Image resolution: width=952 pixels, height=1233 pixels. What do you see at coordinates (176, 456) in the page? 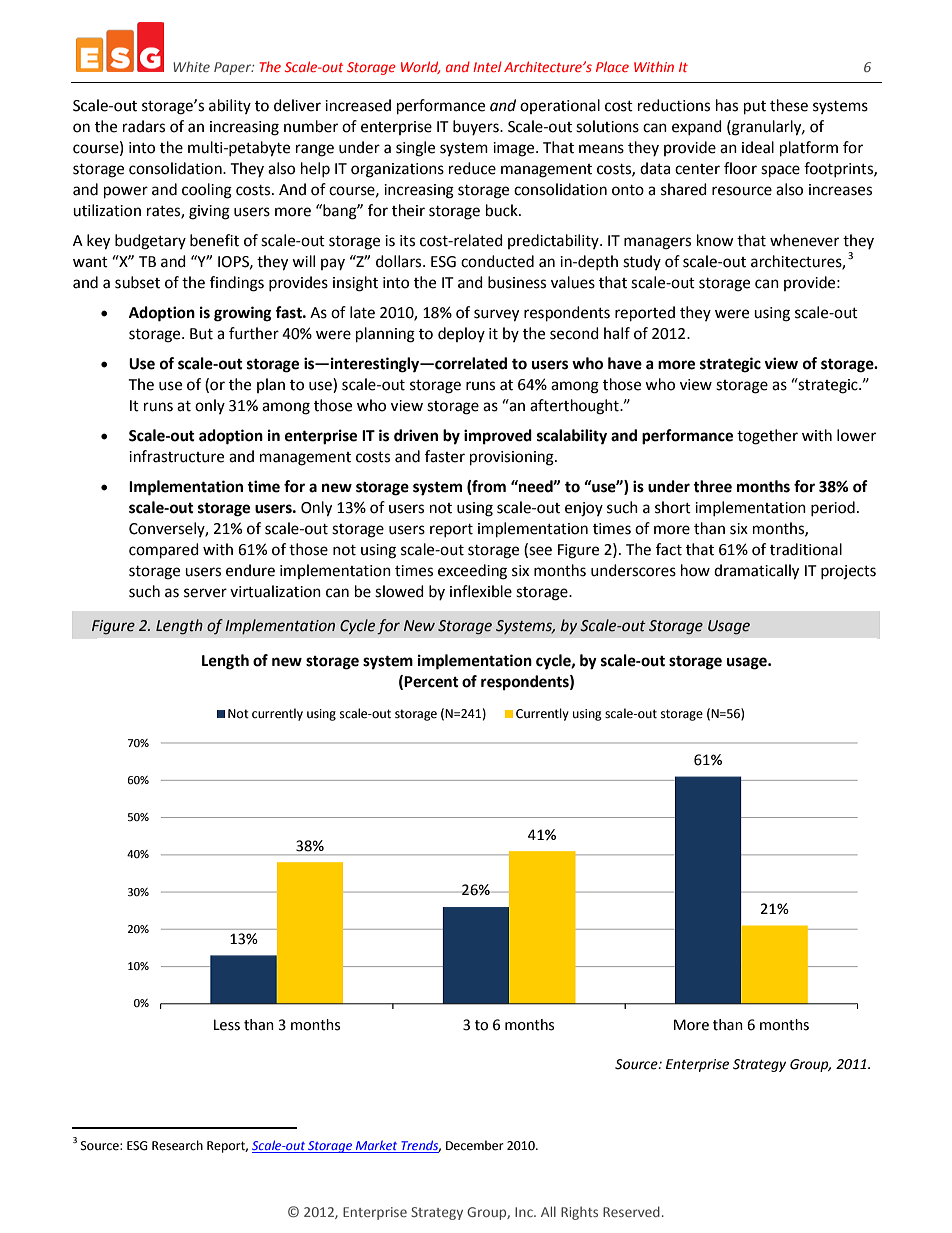
I see `infrastructure` at bounding box center [176, 456].
